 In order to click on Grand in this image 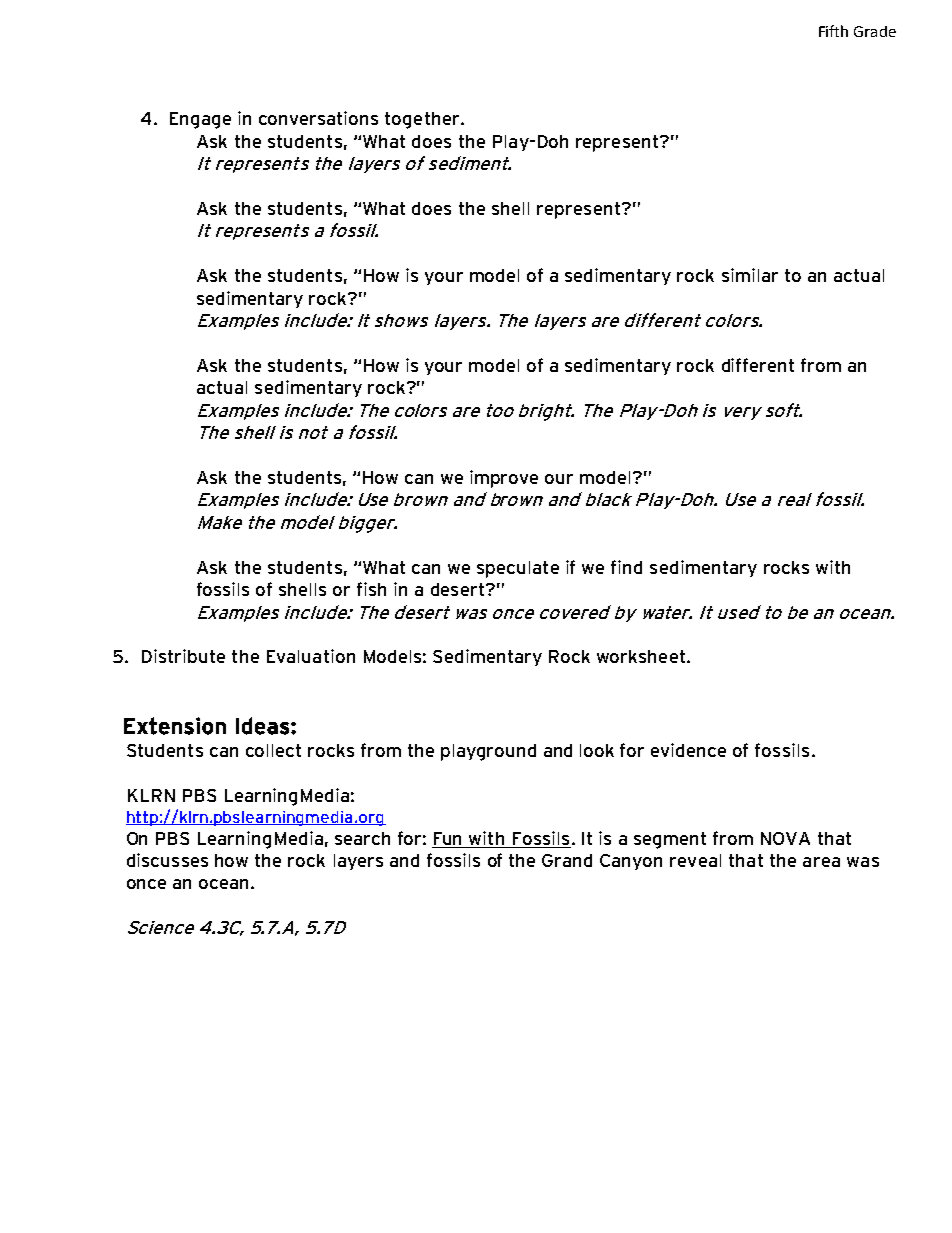, I will do `click(567, 860)`.
